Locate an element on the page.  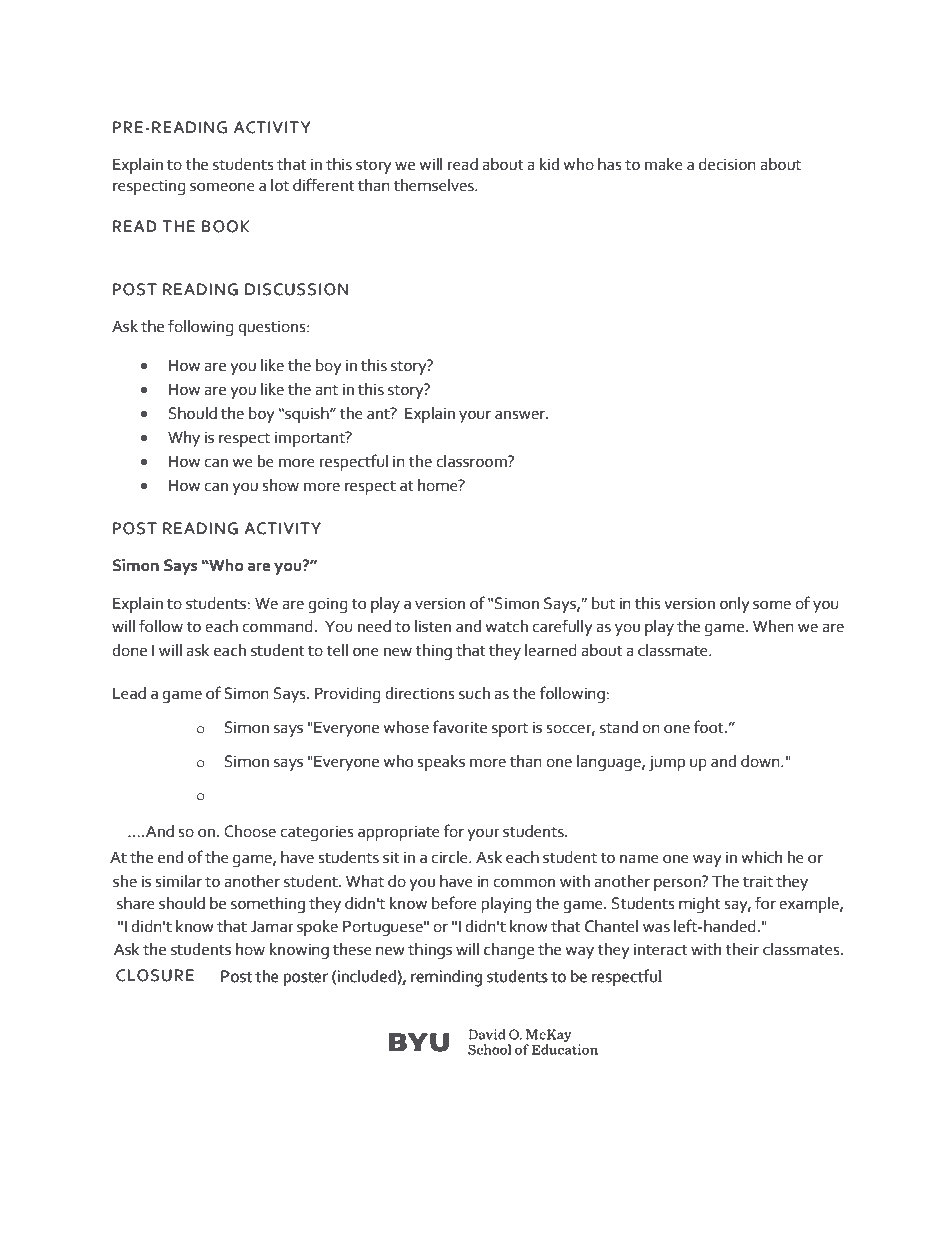
Choose is located at coordinates (250, 831).
